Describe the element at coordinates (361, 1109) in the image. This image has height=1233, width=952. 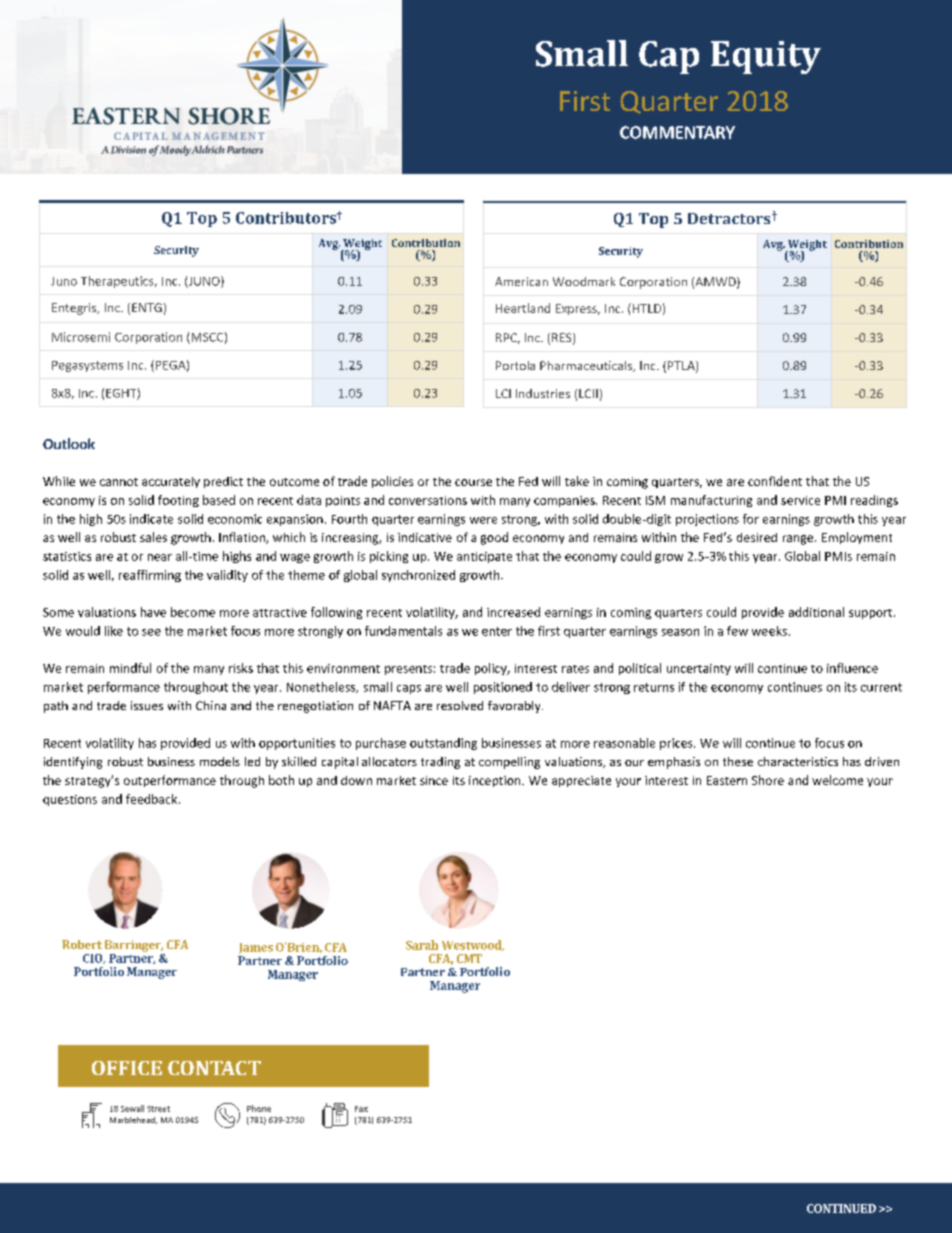
I see `Fax` at that location.
